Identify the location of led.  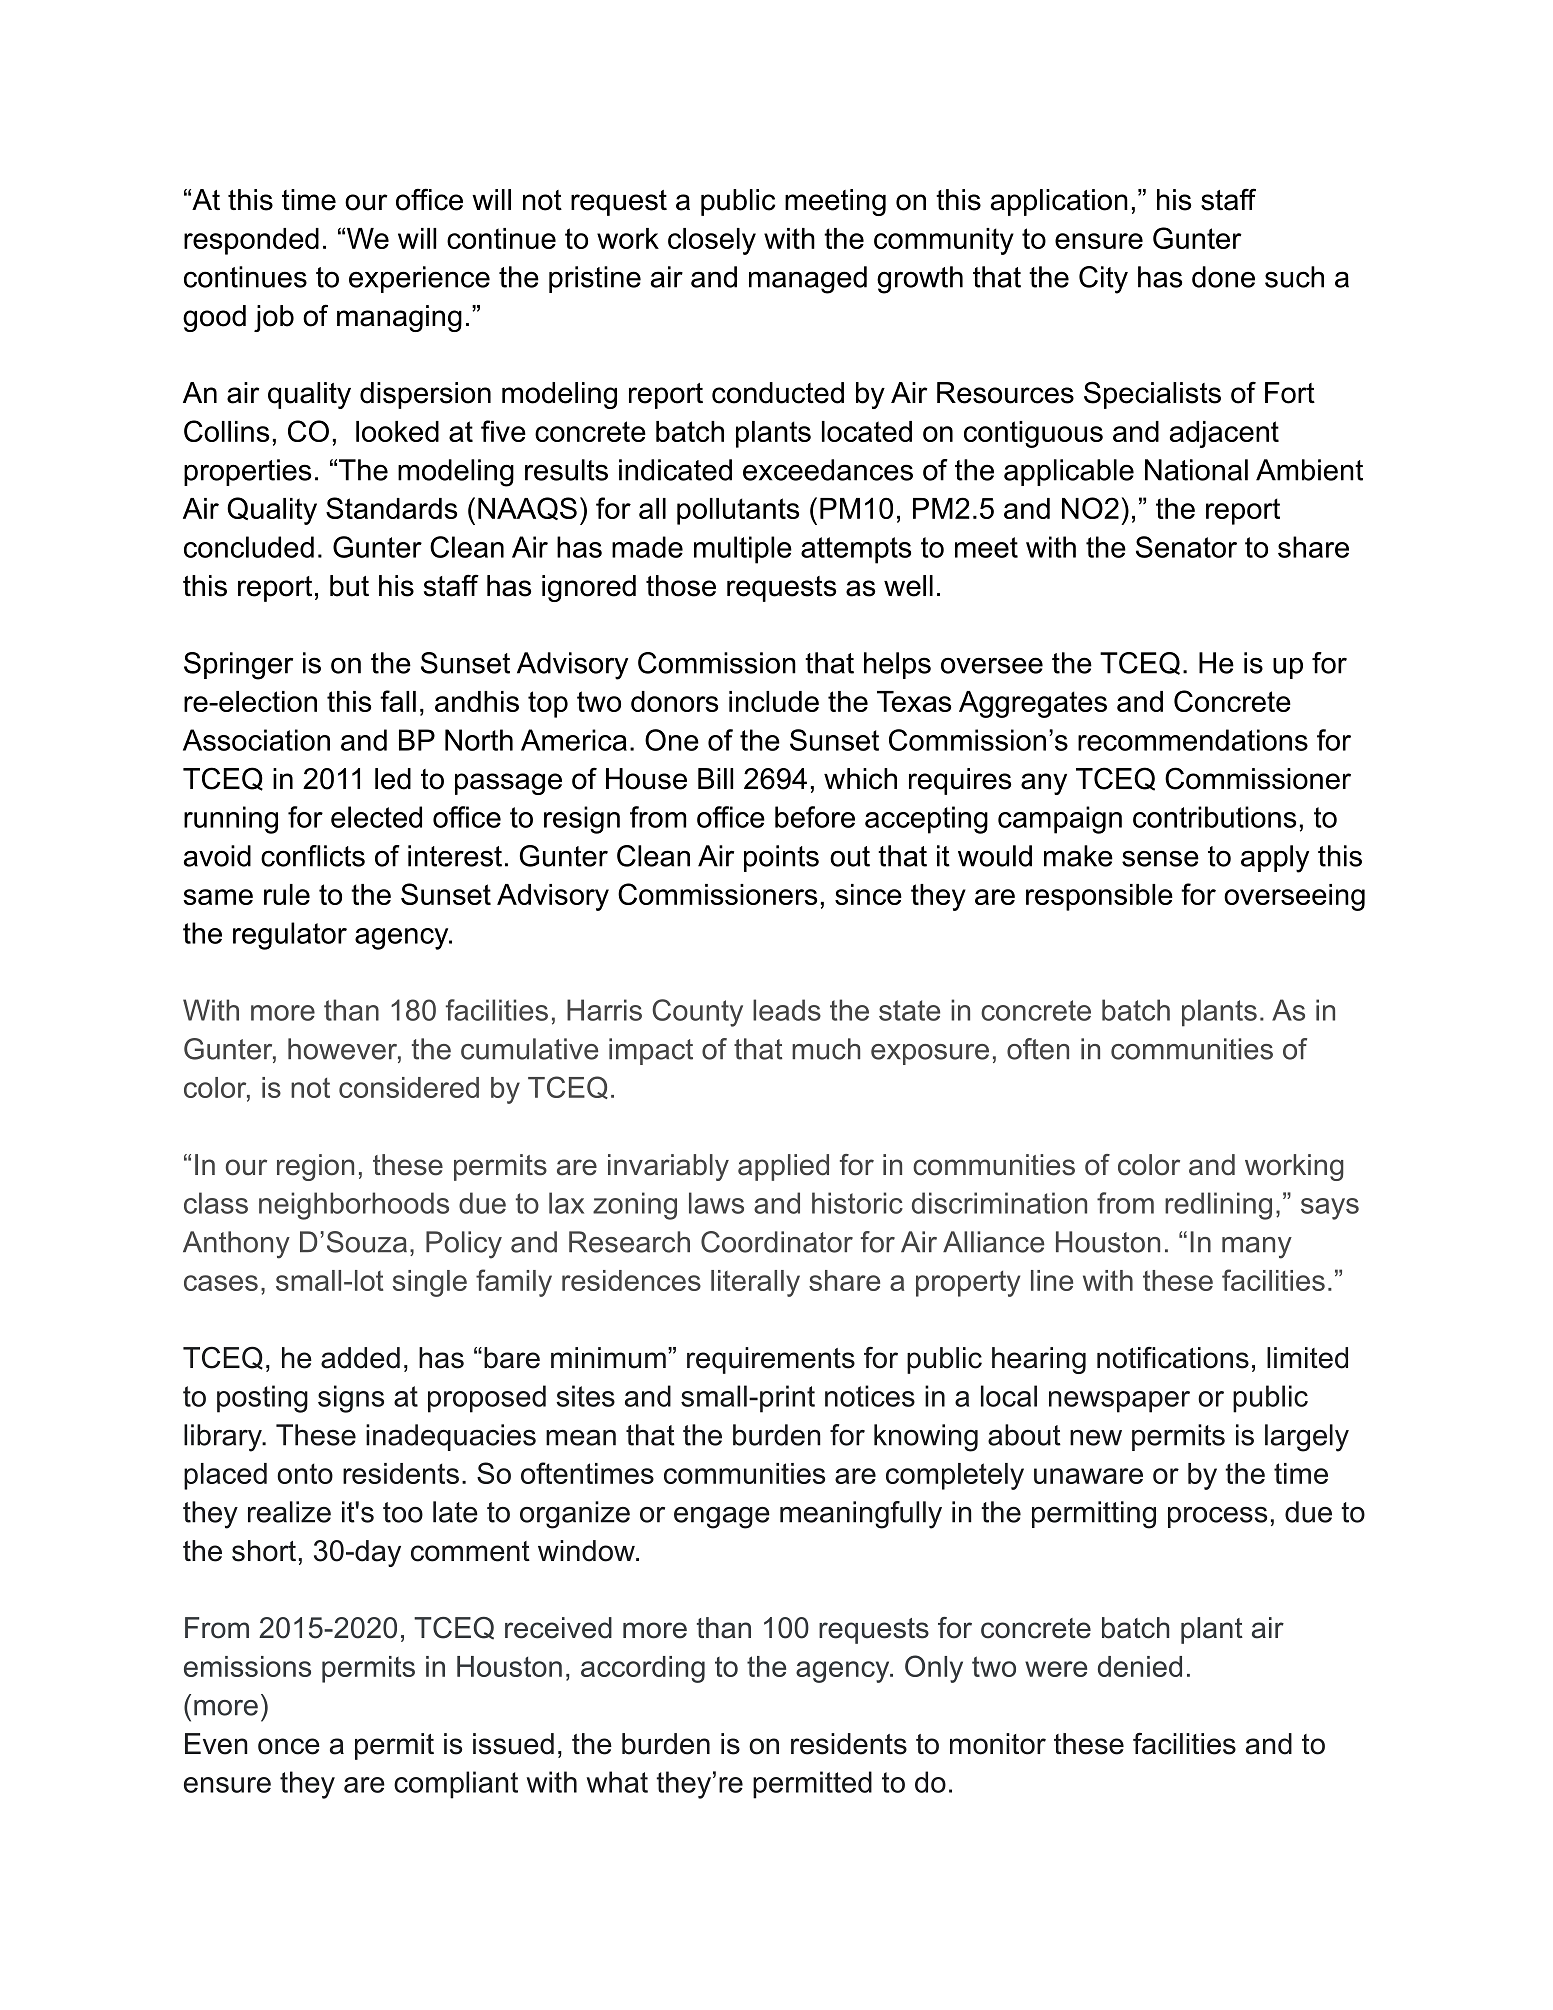
(393, 779).
